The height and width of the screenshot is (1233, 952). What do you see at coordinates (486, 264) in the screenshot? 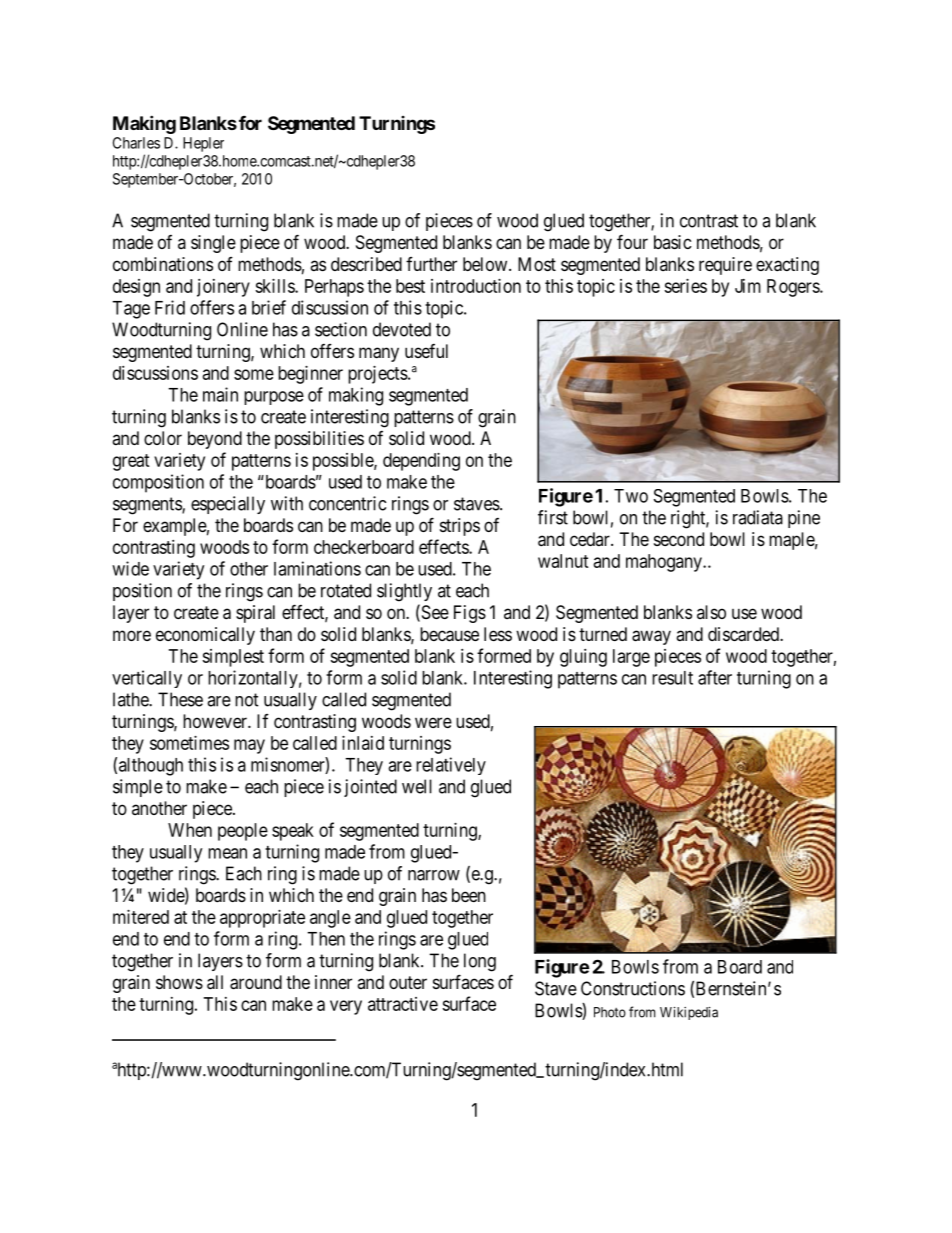
I see `below` at bounding box center [486, 264].
